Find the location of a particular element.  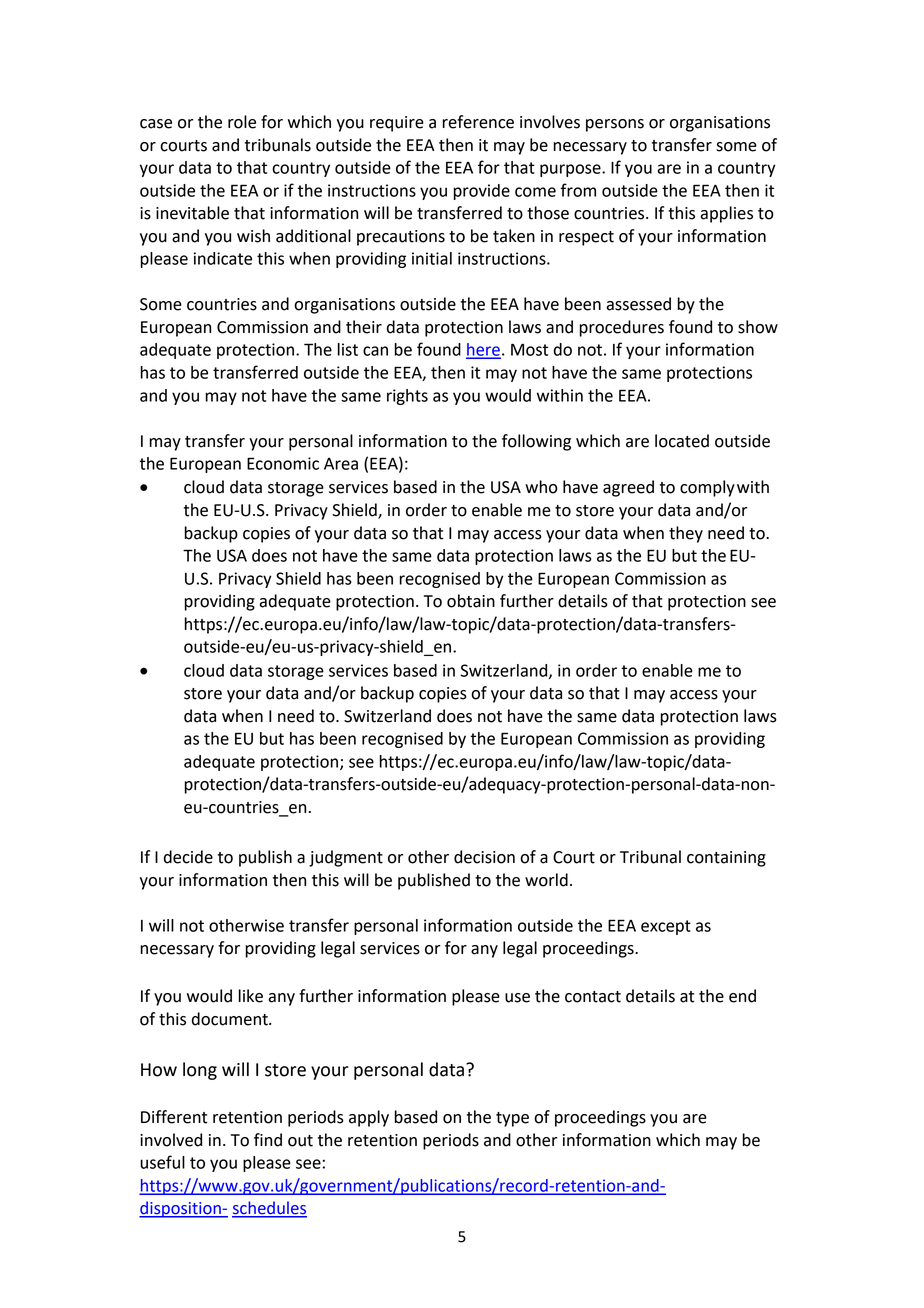

they is located at coordinates (686, 534).
